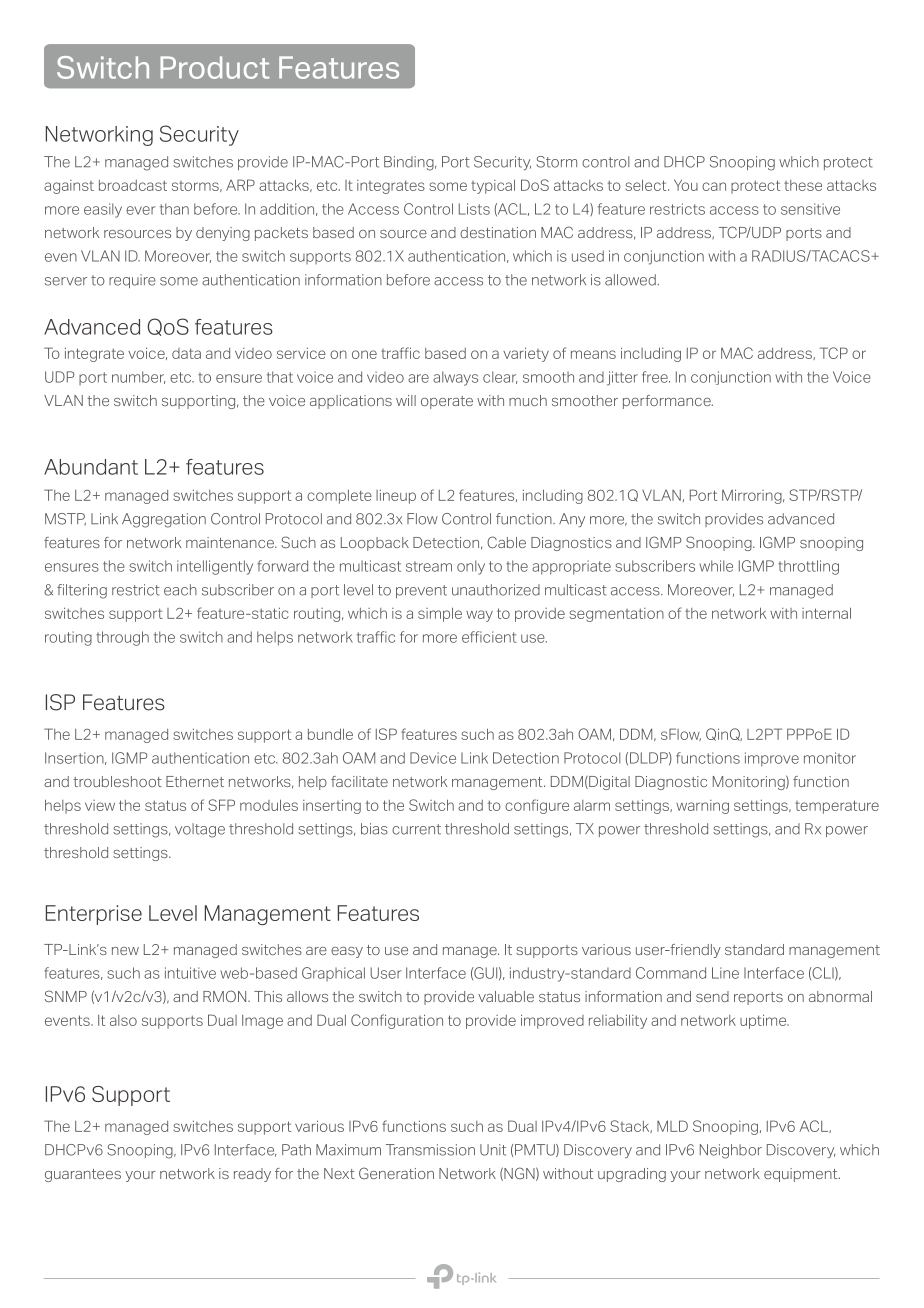 This document has height=1308, width=924. What do you see at coordinates (455, 378) in the document?
I see `always` at bounding box center [455, 378].
